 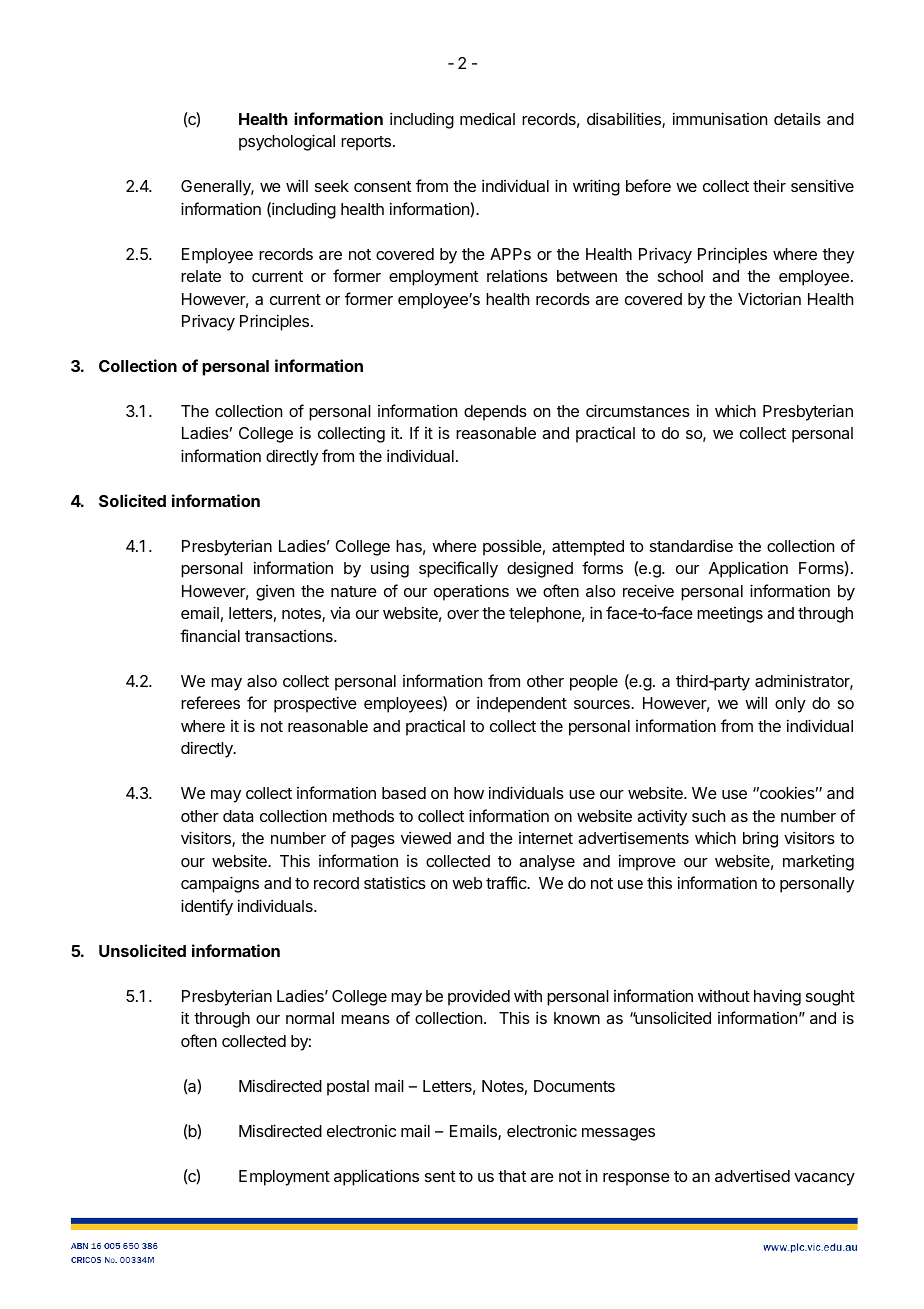 I want to click on independent, so click(x=522, y=704).
